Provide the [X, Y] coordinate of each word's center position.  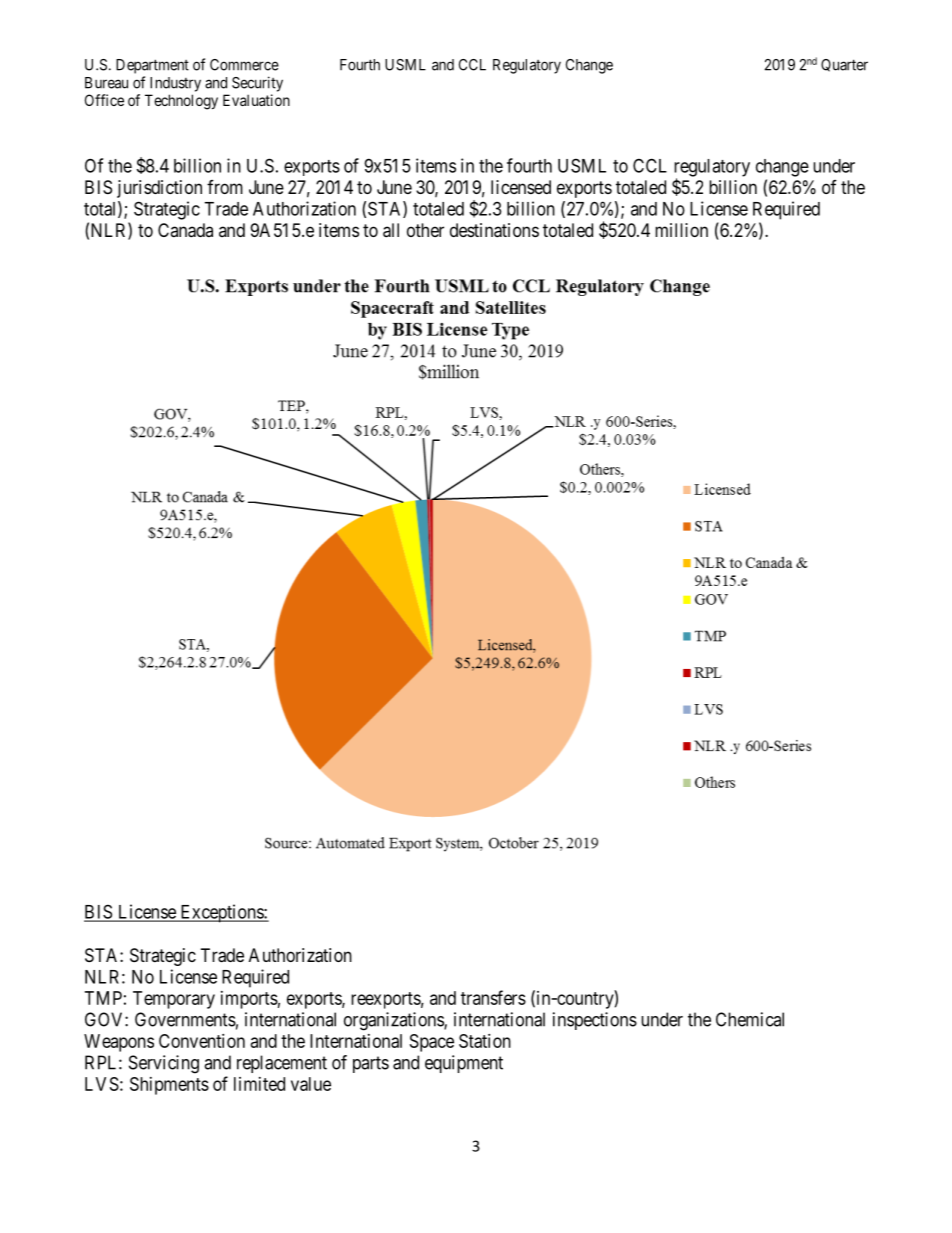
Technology [181, 102]
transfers [493, 997]
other [425, 230]
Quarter [844, 65]
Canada [185, 230]
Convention [202, 1041]
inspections [595, 1021]
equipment [464, 1064]
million [681, 230]
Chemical [750, 1019]
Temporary [174, 1000]
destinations [494, 230]
